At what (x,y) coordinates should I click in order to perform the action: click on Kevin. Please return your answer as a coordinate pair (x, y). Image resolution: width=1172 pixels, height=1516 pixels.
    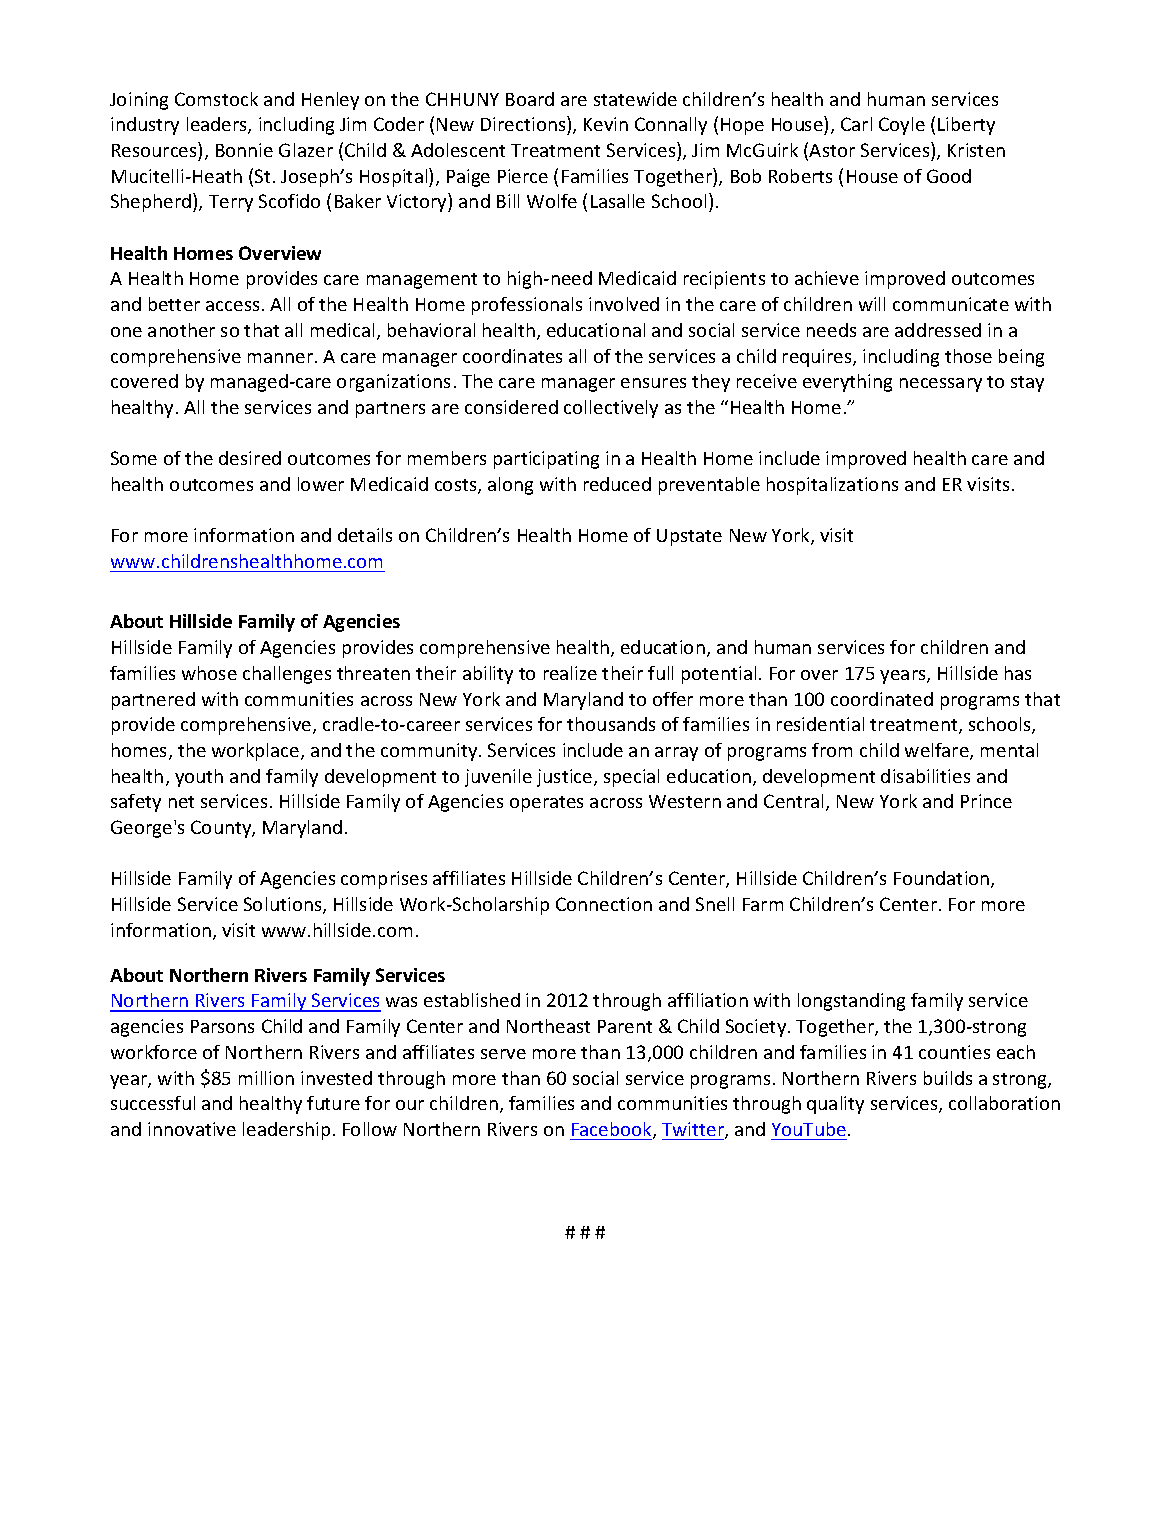
    Looking at the image, I should click on (606, 124).
